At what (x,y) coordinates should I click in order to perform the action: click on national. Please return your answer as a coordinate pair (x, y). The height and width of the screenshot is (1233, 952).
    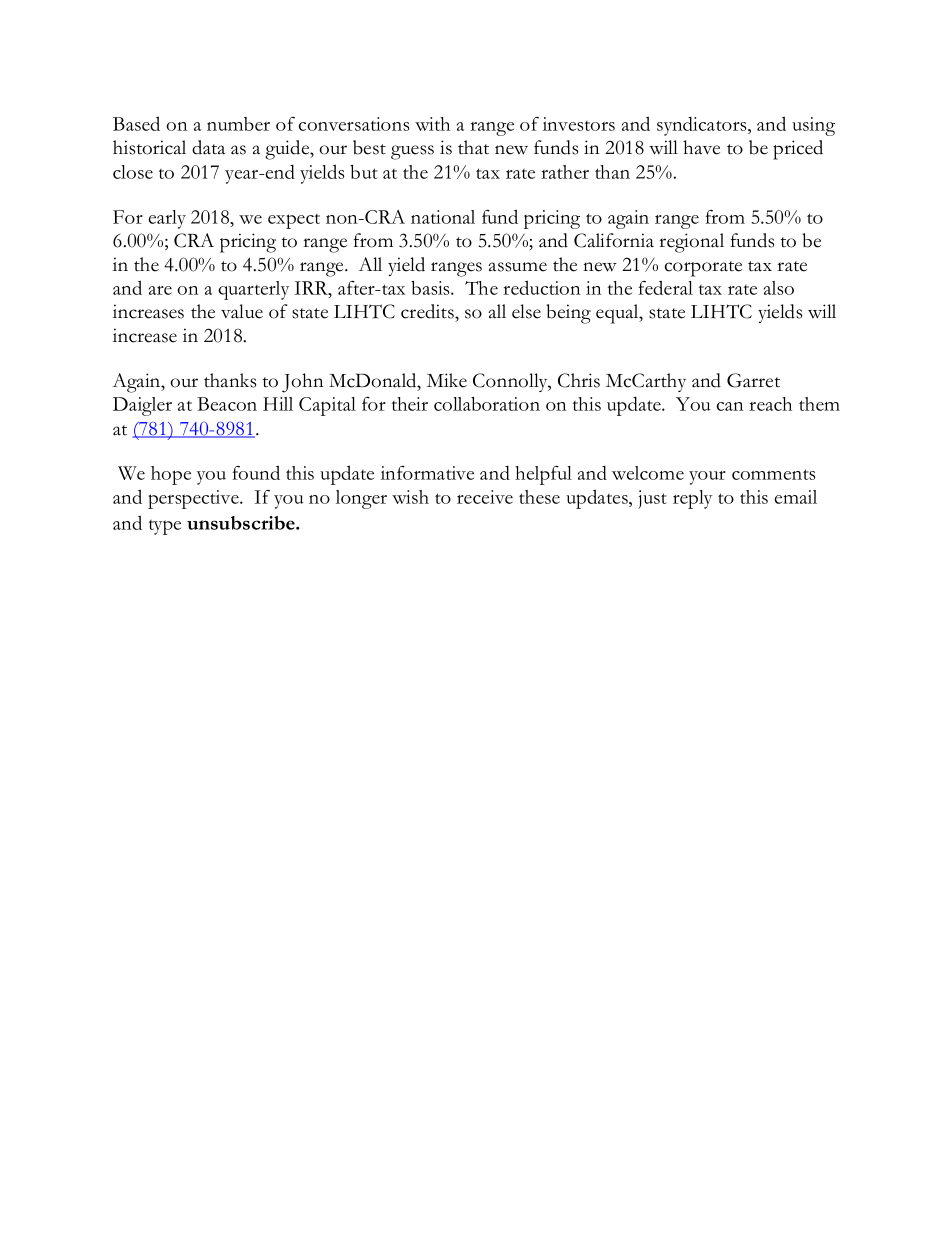
    Looking at the image, I should click on (443, 217).
